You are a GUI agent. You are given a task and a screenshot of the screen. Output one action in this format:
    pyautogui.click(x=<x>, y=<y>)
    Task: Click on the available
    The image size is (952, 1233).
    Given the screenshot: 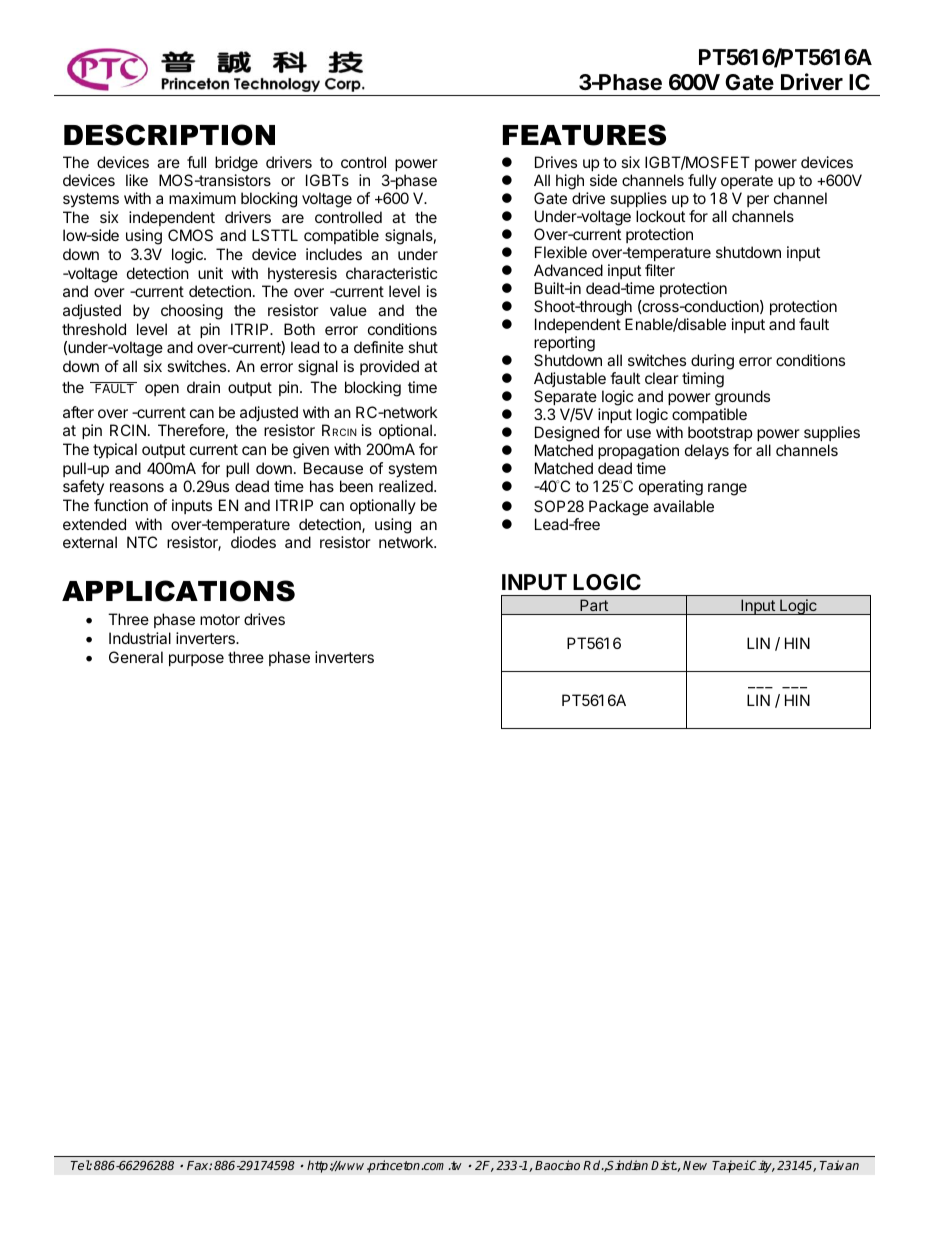 What is the action you would take?
    pyautogui.click(x=683, y=506)
